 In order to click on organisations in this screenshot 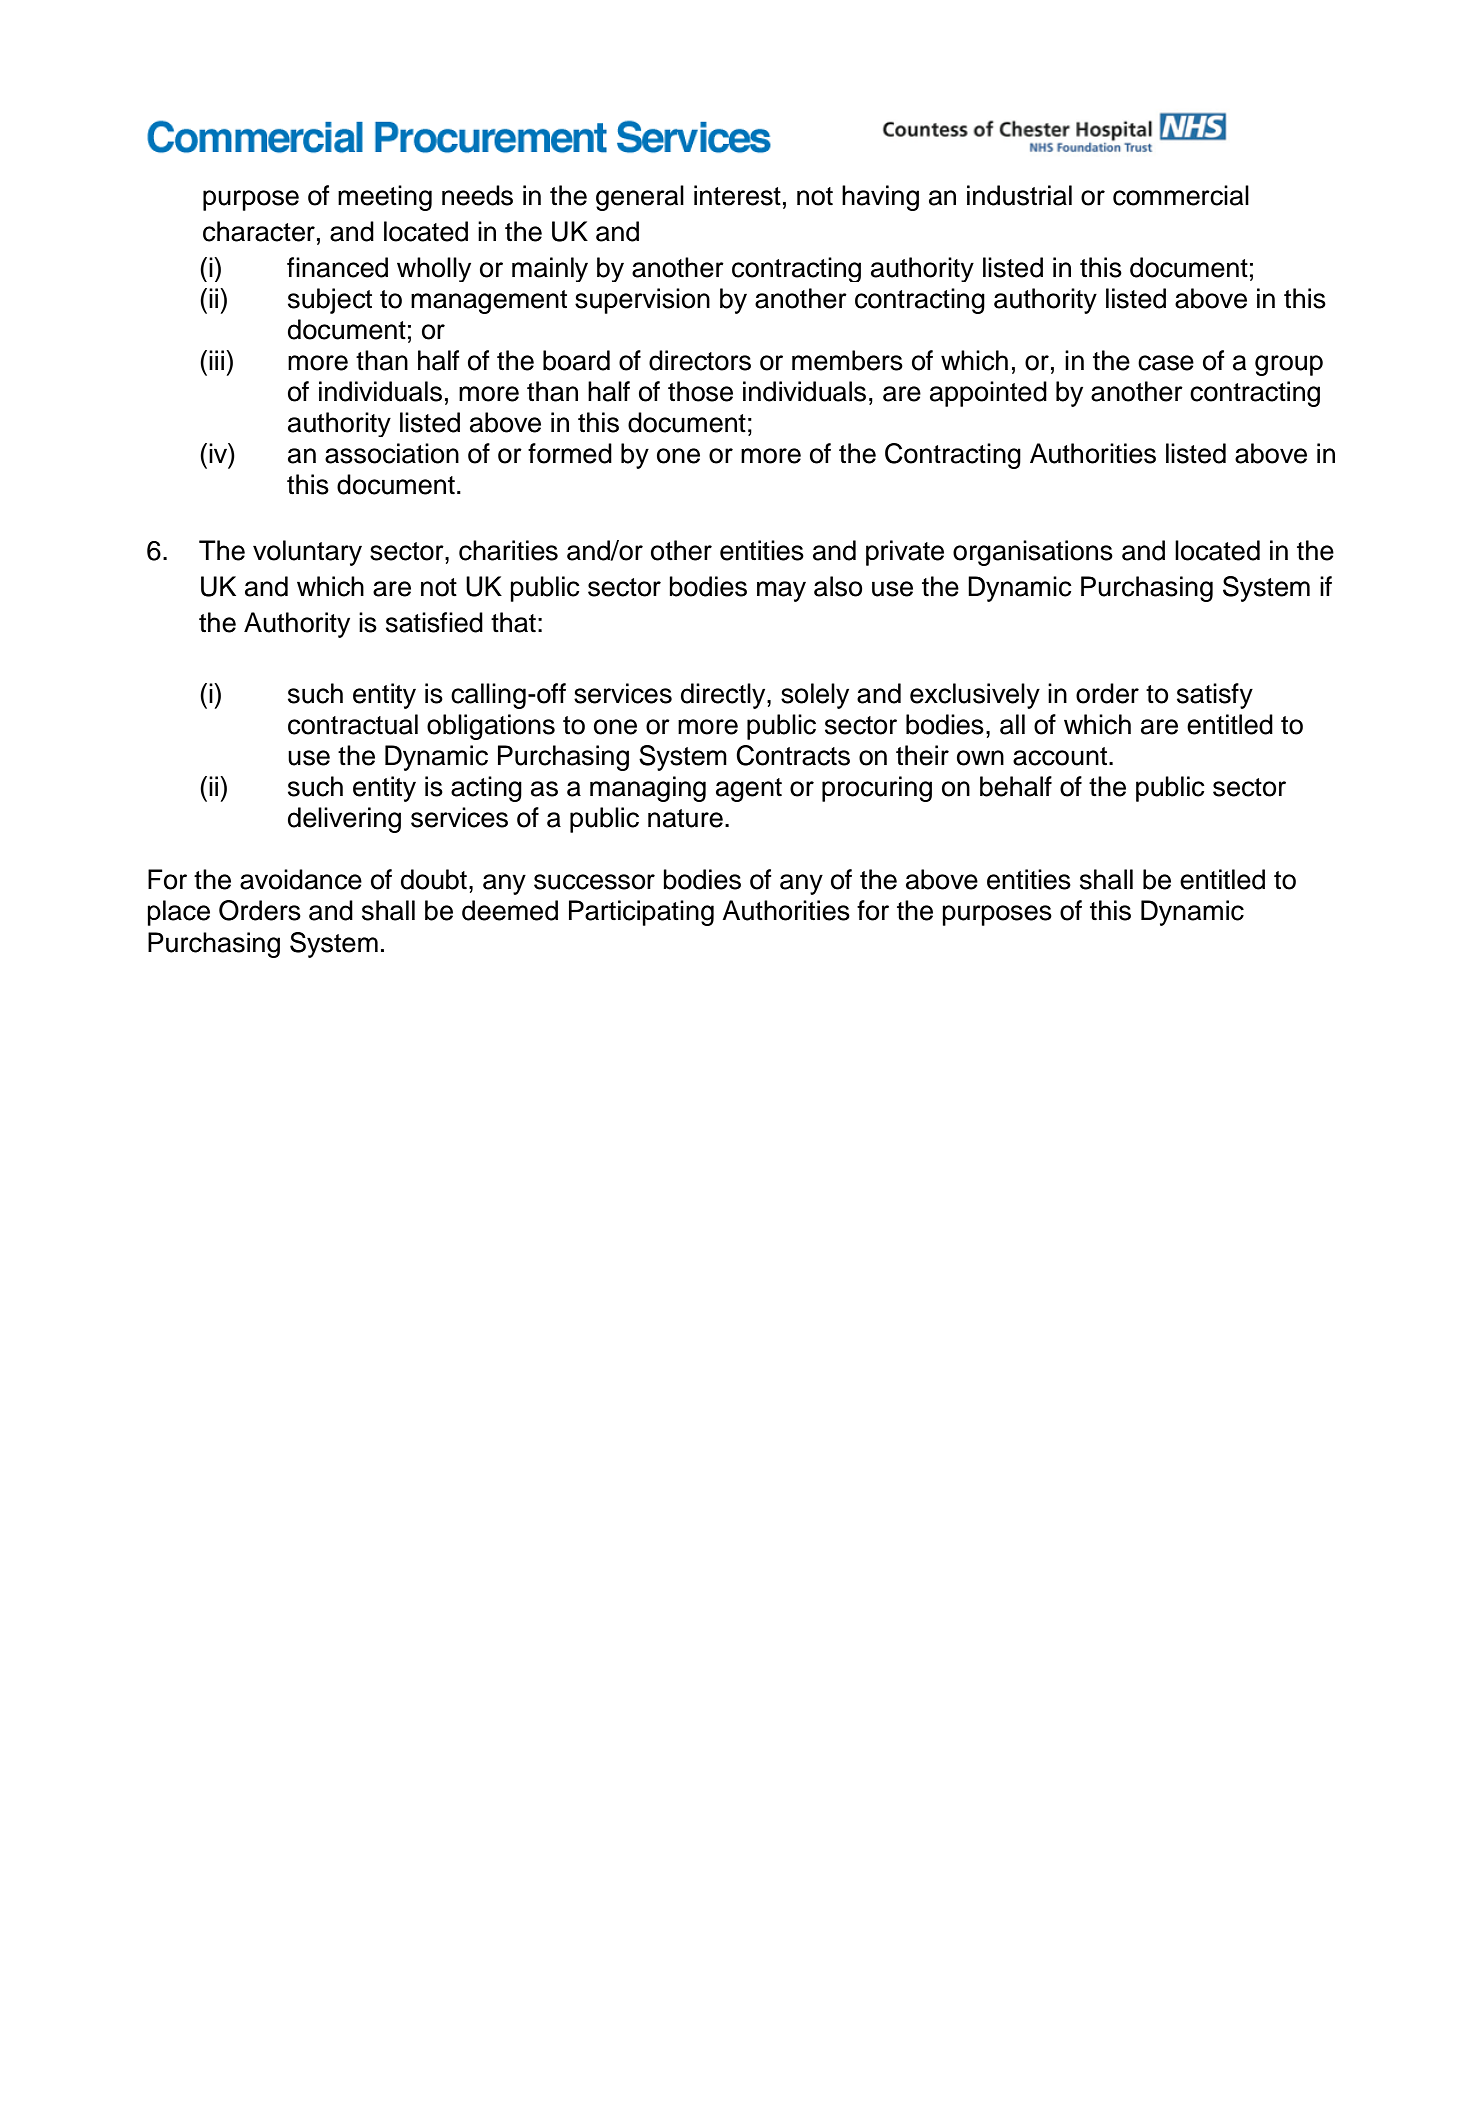, I will do `click(1033, 553)`.
